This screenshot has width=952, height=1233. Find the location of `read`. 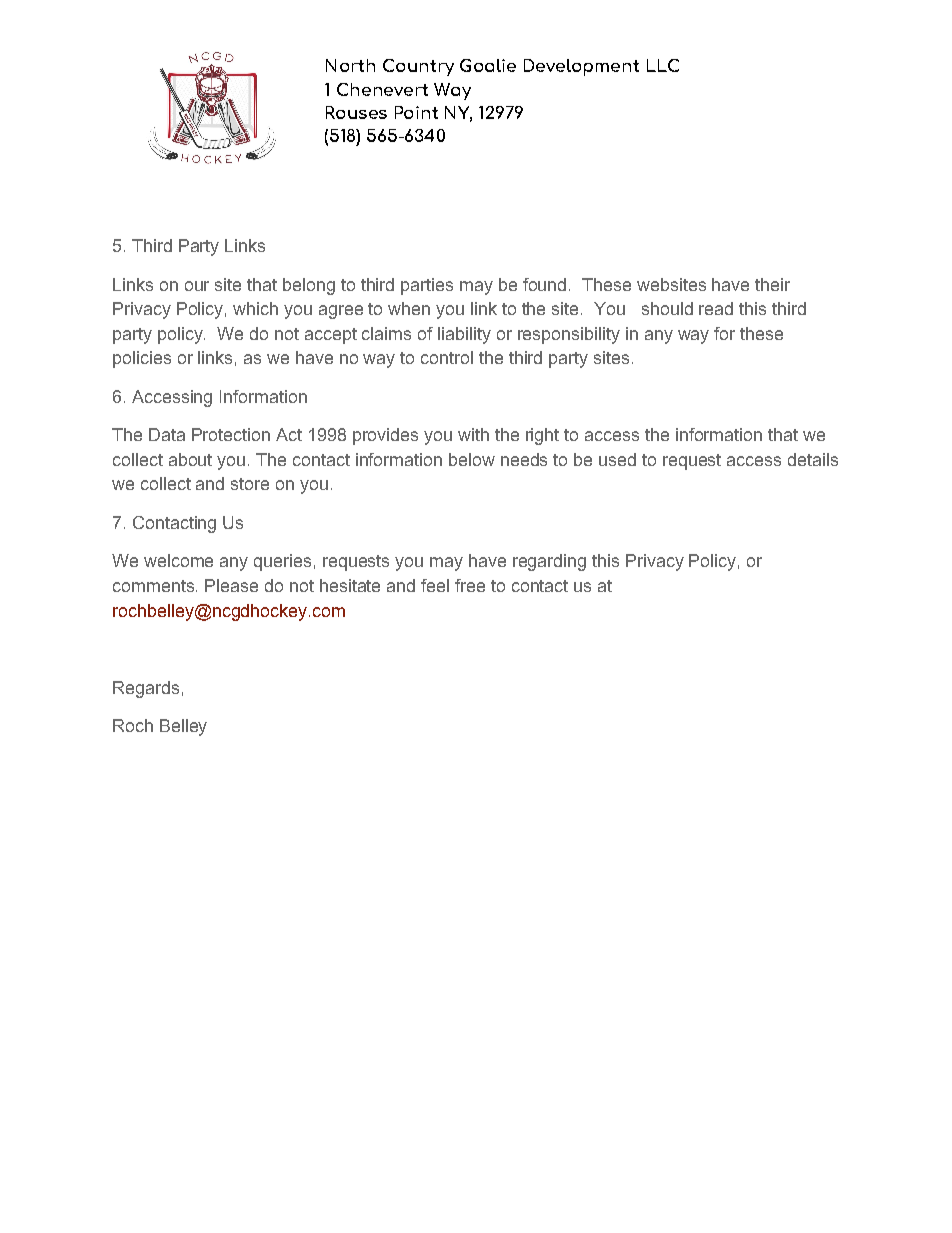

read is located at coordinates (716, 308).
